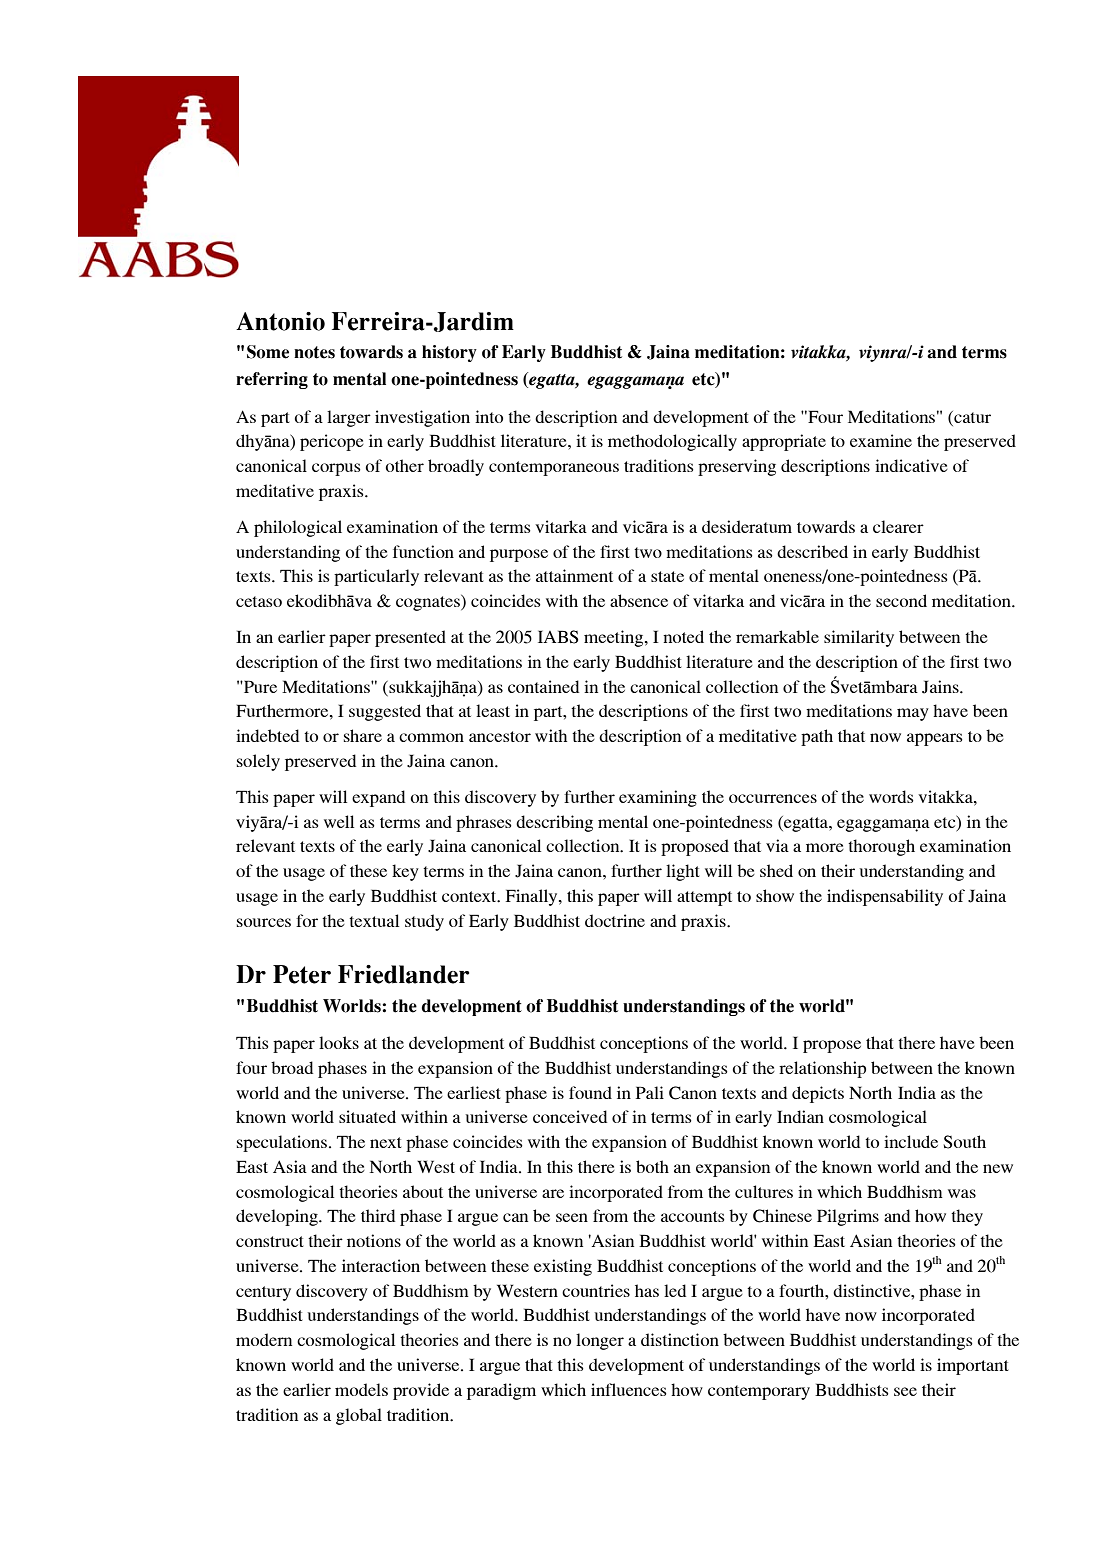 The width and height of the image is (1101, 1558). I want to click on examine, so click(881, 440).
